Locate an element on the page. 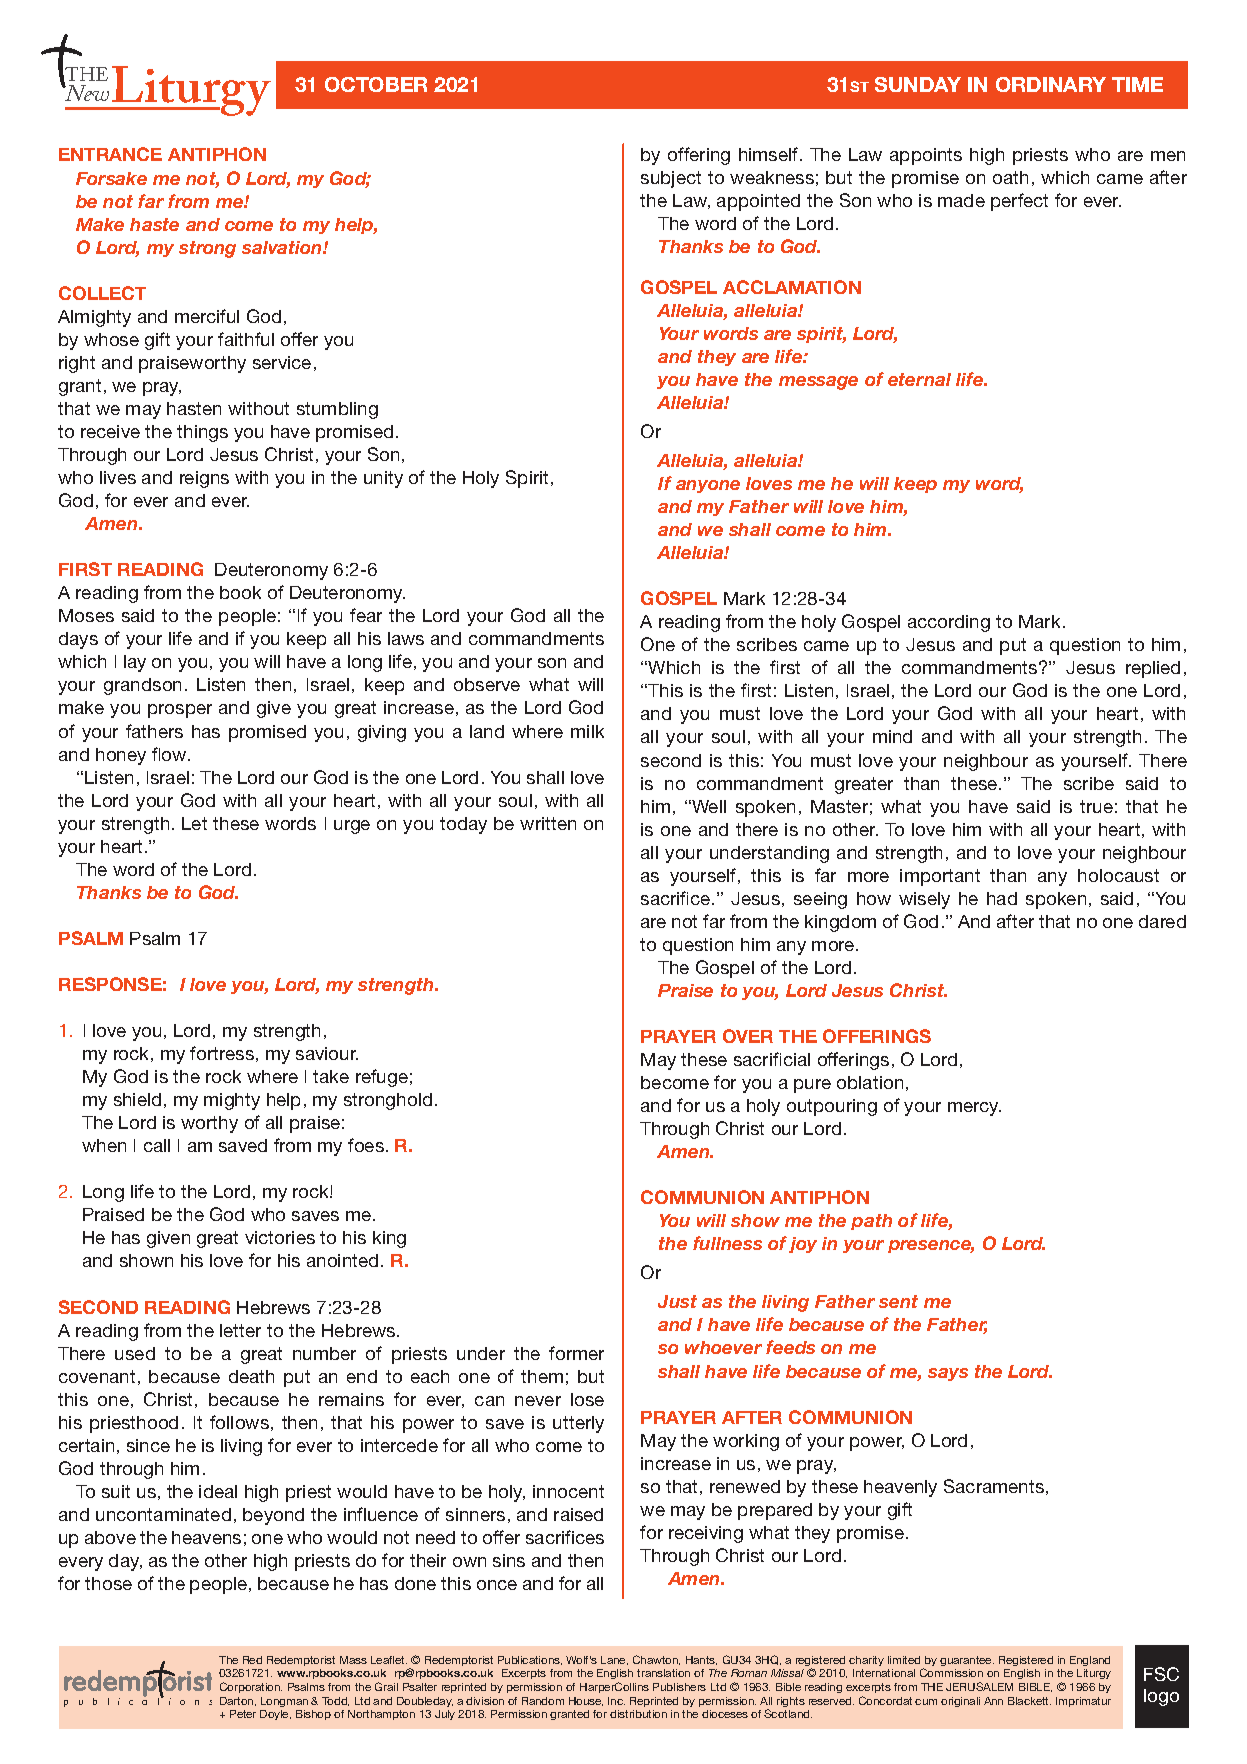 Image resolution: width=1247 pixels, height=1764 pixels. ENTRANCE is located at coordinates (110, 154).
